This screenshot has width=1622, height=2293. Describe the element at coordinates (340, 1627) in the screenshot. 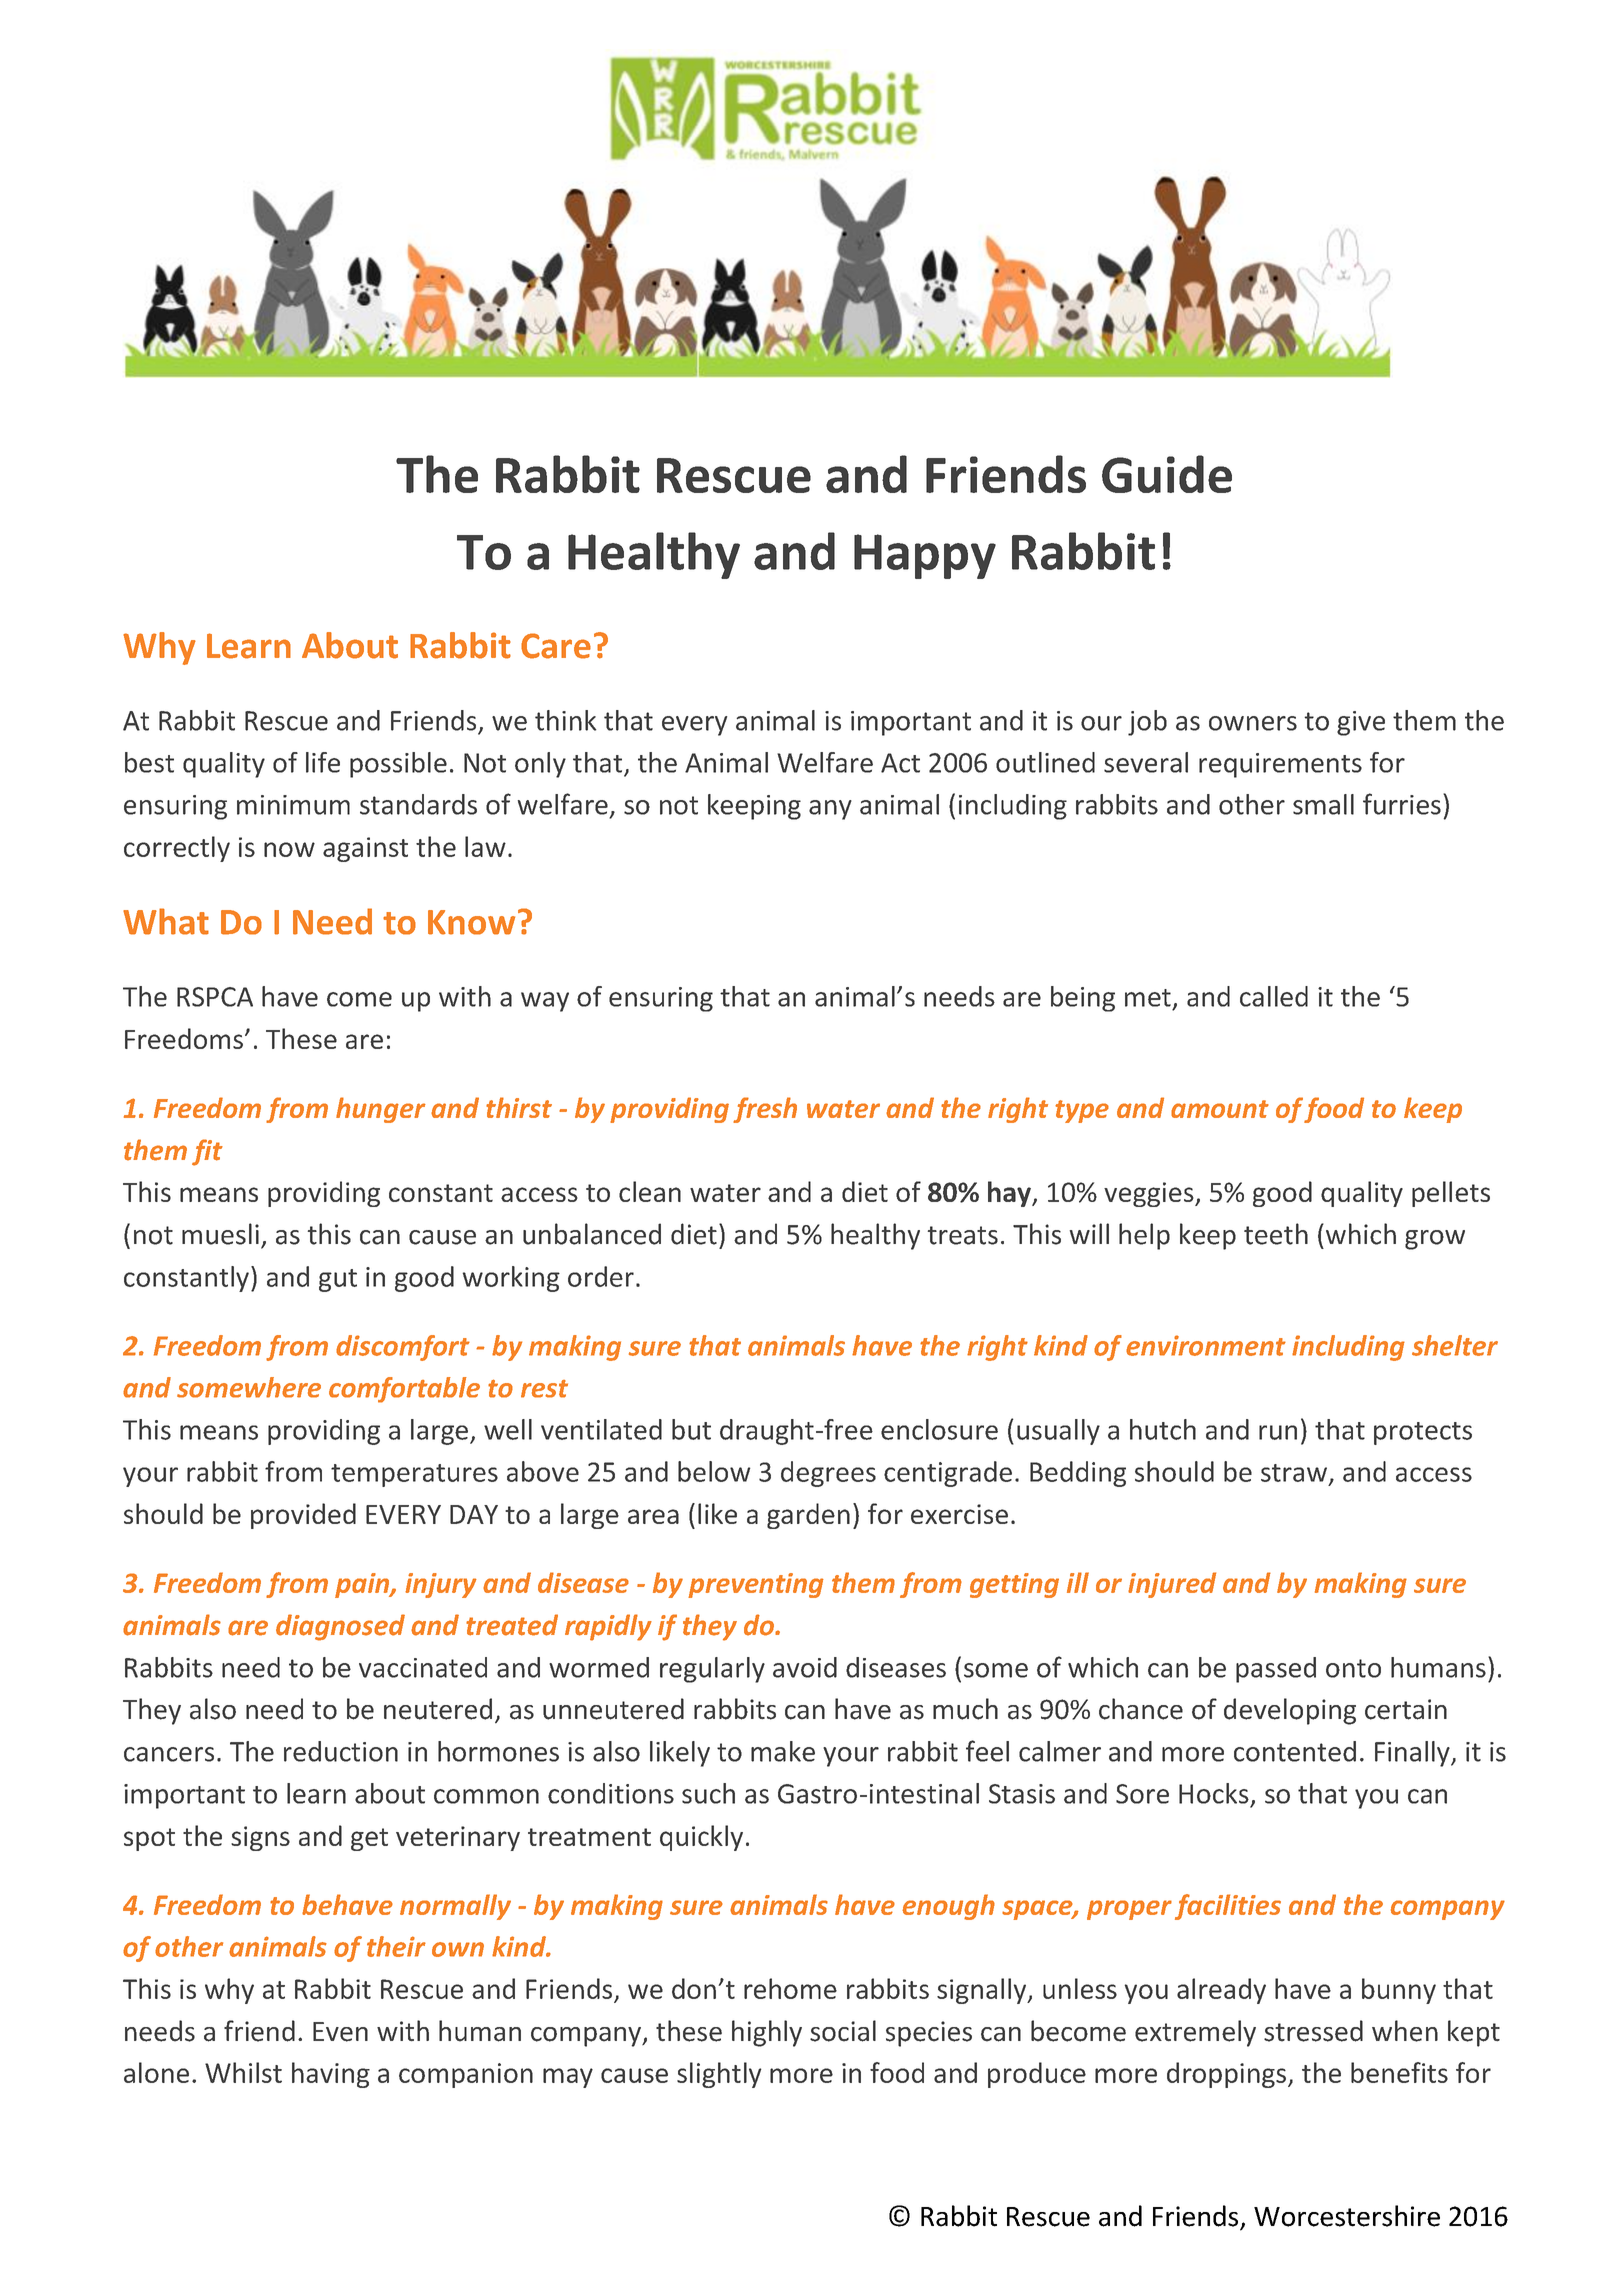

I see `diagnosed` at that location.
